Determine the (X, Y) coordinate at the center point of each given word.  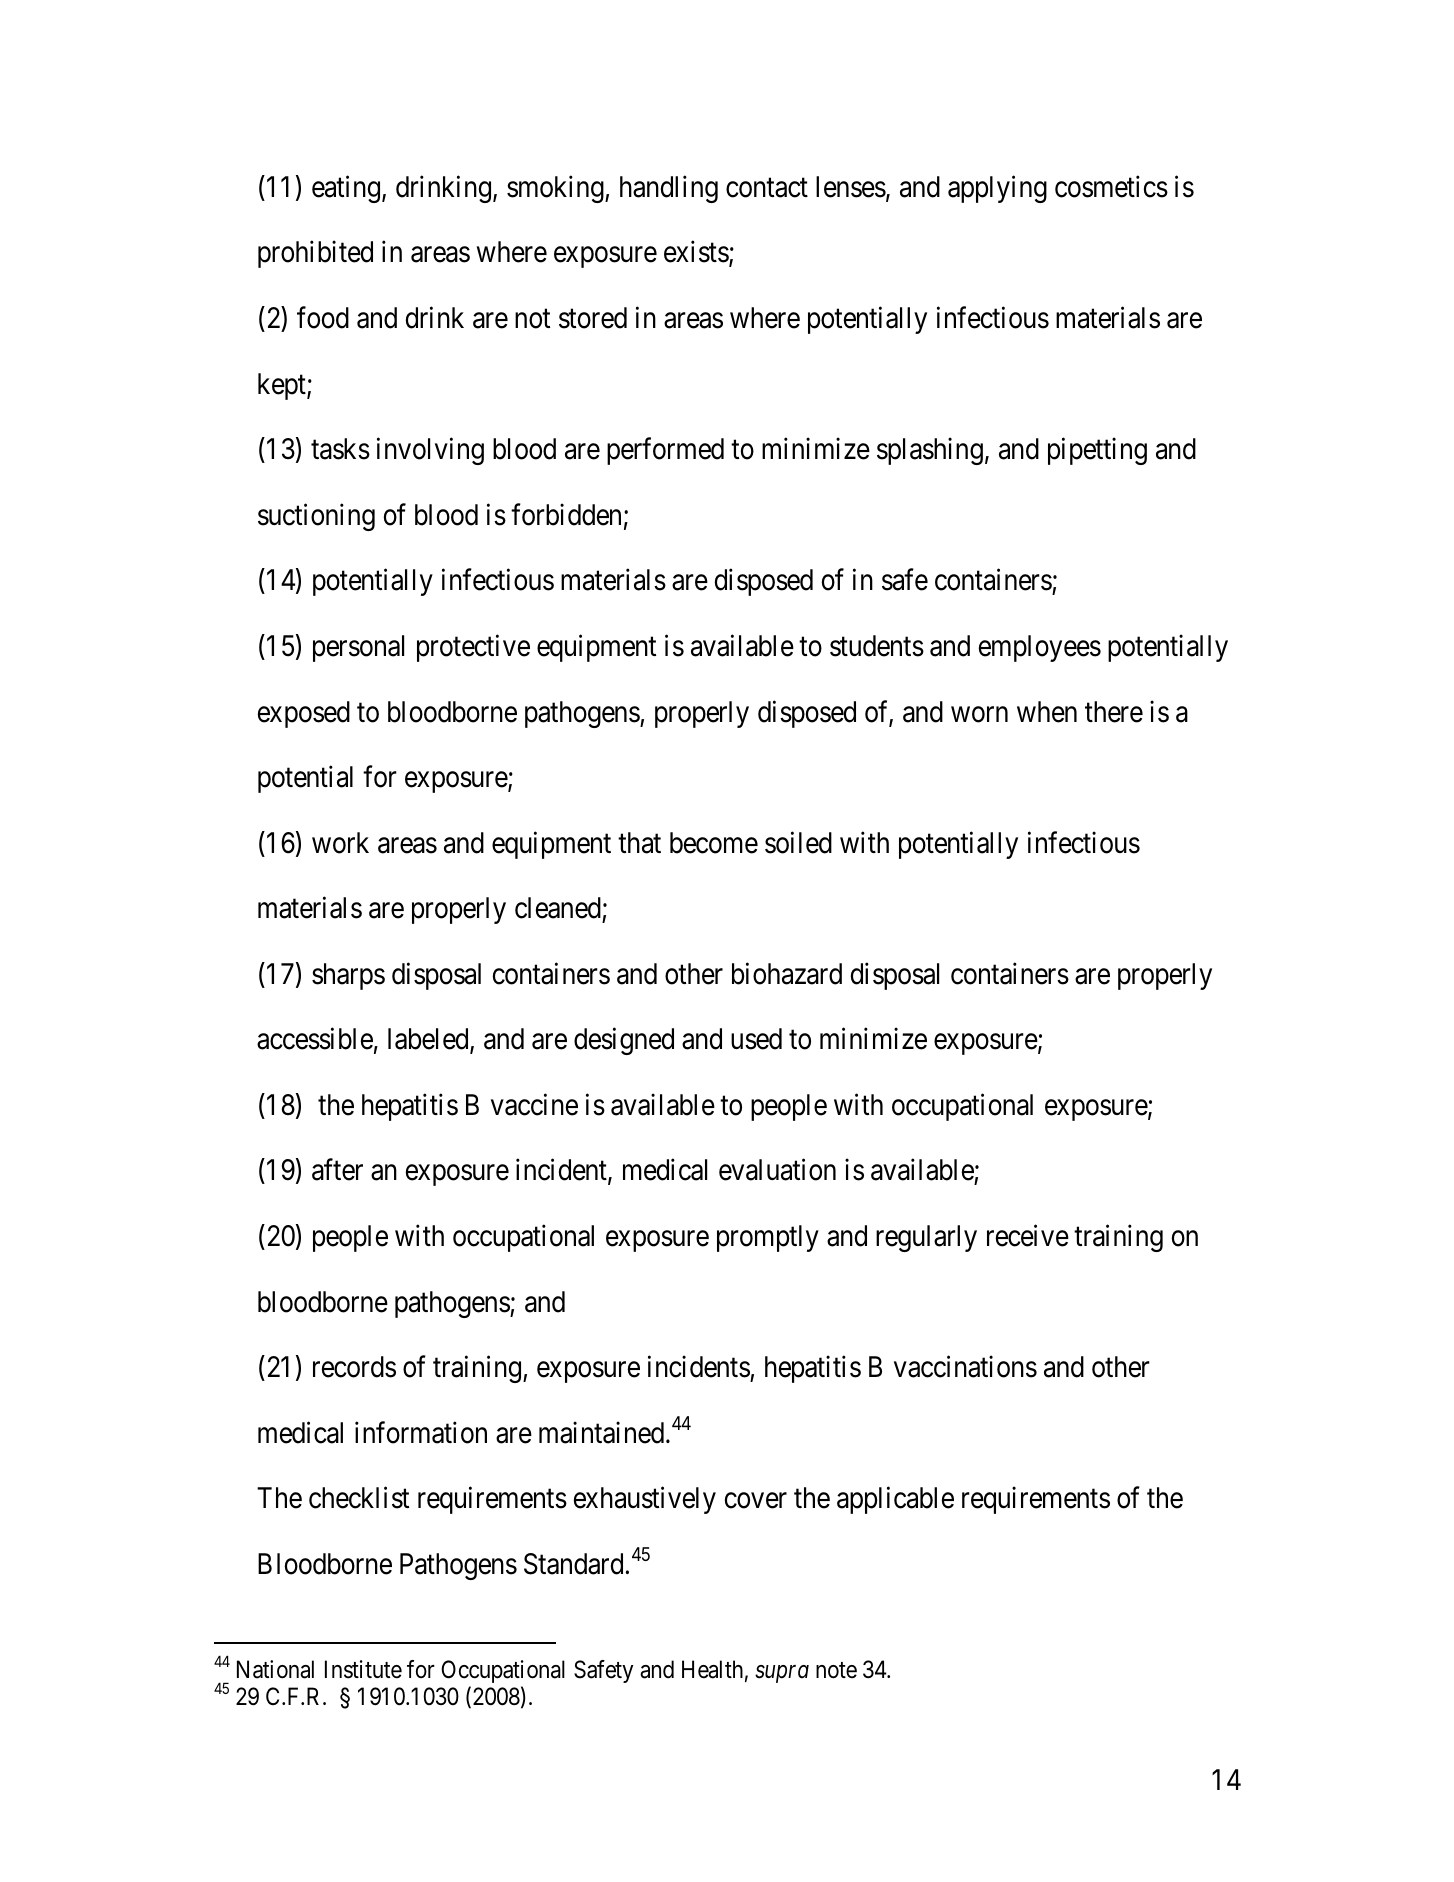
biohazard (787, 973)
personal (358, 648)
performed (665, 451)
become (714, 843)
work (340, 843)
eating (347, 189)
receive (1028, 1236)
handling (669, 189)
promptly (768, 1238)
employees (1040, 648)
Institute (363, 1669)
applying (997, 189)
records (354, 1367)
